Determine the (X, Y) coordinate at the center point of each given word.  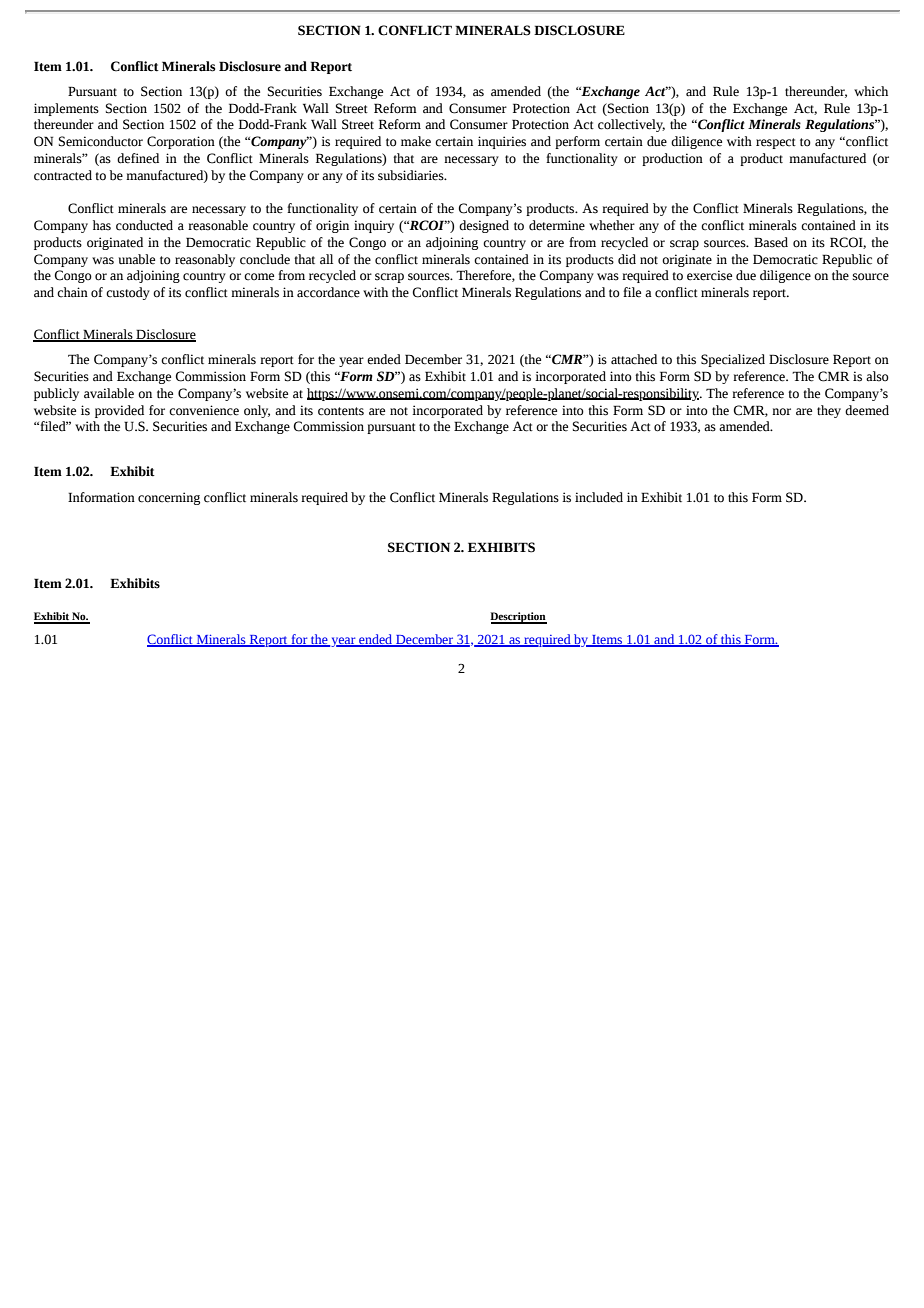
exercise (709, 275)
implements (66, 109)
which (871, 91)
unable (137, 259)
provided (119, 411)
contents (341, 411)
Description (518, 618)
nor (781, 412)
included (599, 497)
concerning (169, 498)
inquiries (502, 142)
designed (484, 226)
